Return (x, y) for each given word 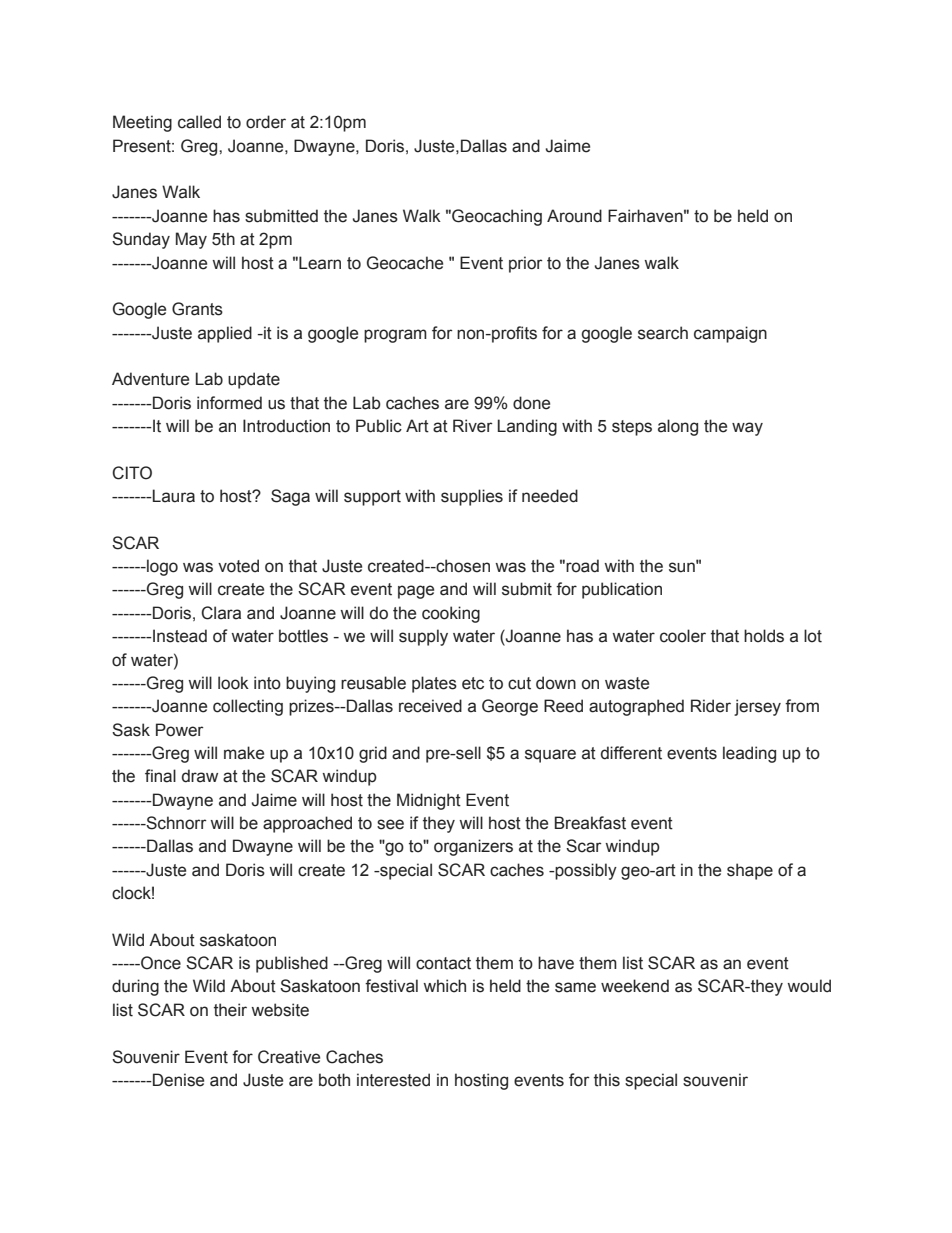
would (809, 986)
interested (393, 1080)
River (472, 426)
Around (574, 216)
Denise (177, 1080)
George (510, 707)
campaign (730, 334)
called (199, 122)
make (244, 753)
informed (229, 403)
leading (749, 754)
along (678, 427)
